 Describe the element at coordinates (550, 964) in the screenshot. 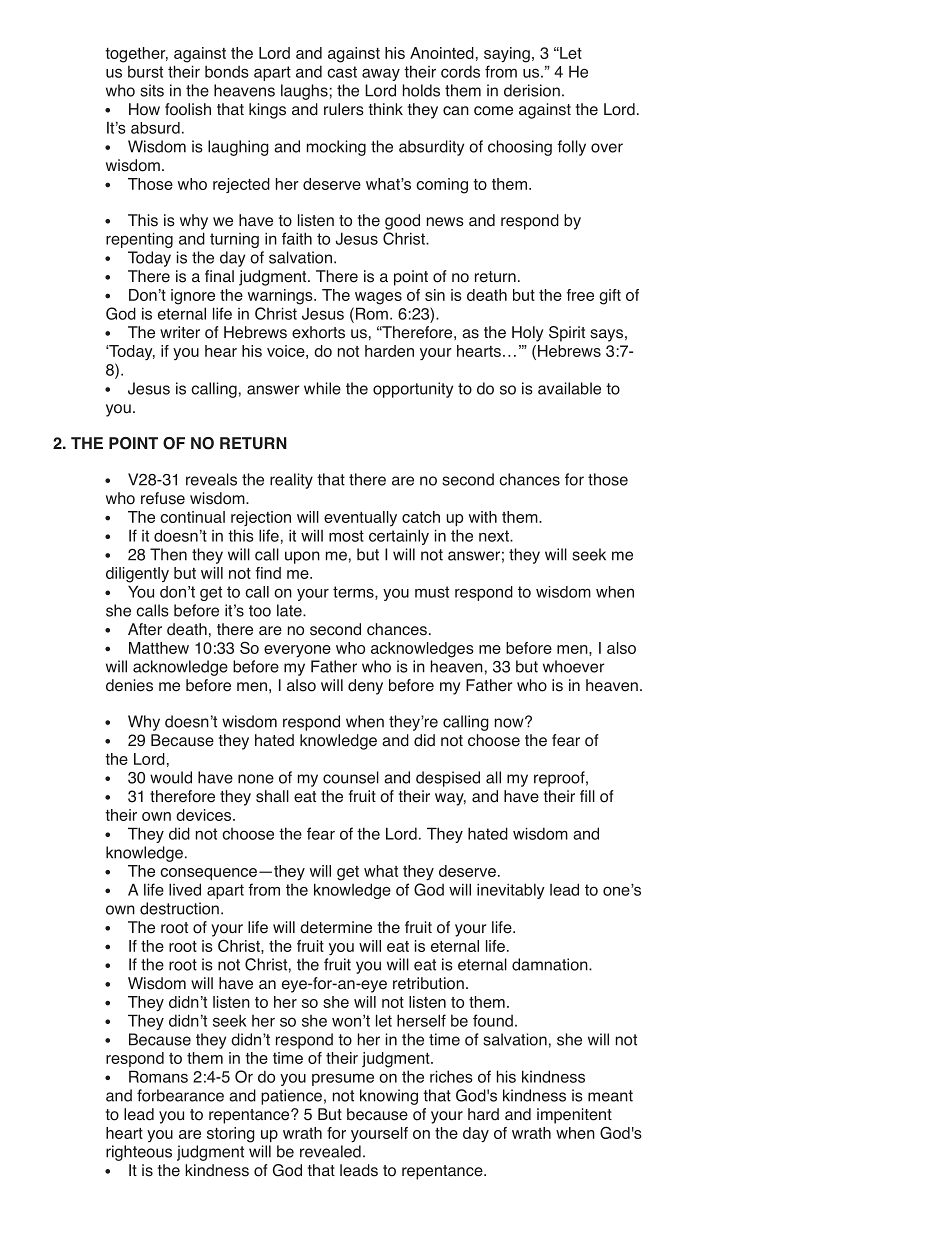

I see `damnation` at that location.
